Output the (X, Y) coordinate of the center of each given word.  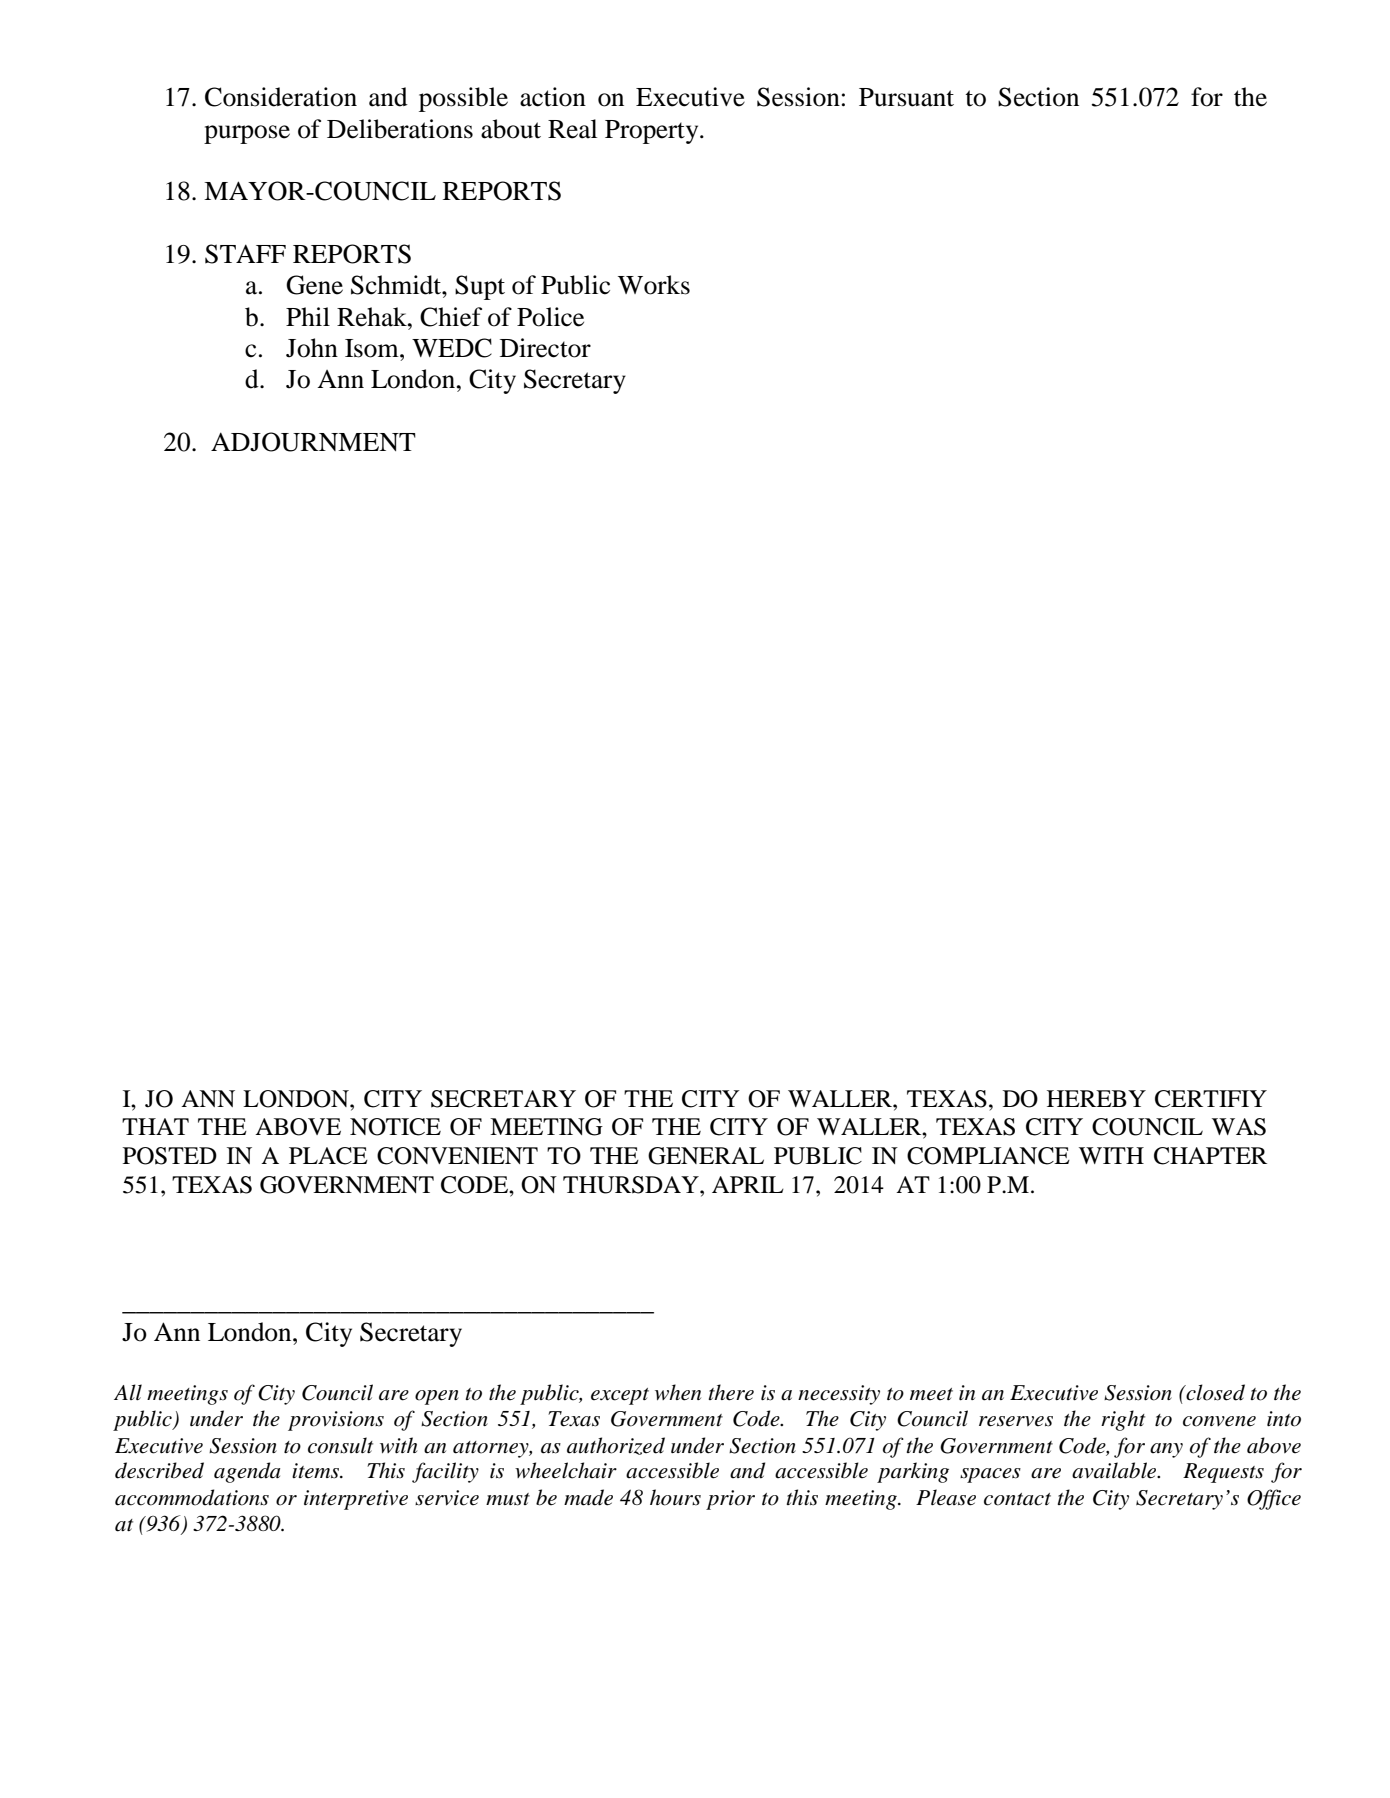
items (317, 1471)
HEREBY (1096, 1098)
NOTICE (395, 1127)
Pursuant (906, 97)
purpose (247, 134)
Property (653, 132)
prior (730, 1500)
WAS (1239, 1127)
